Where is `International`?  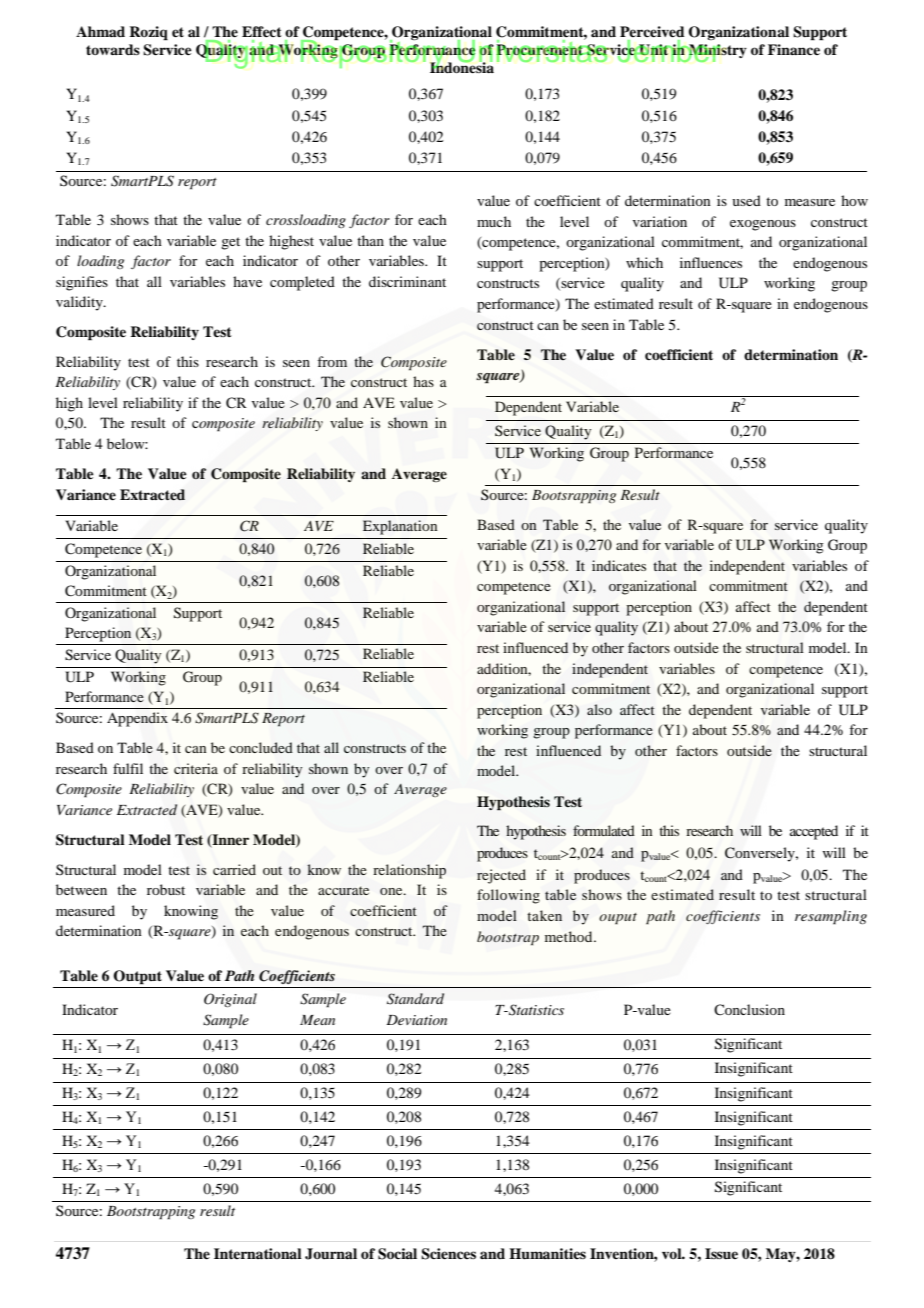 International is located at coordinates (258, 1253).
